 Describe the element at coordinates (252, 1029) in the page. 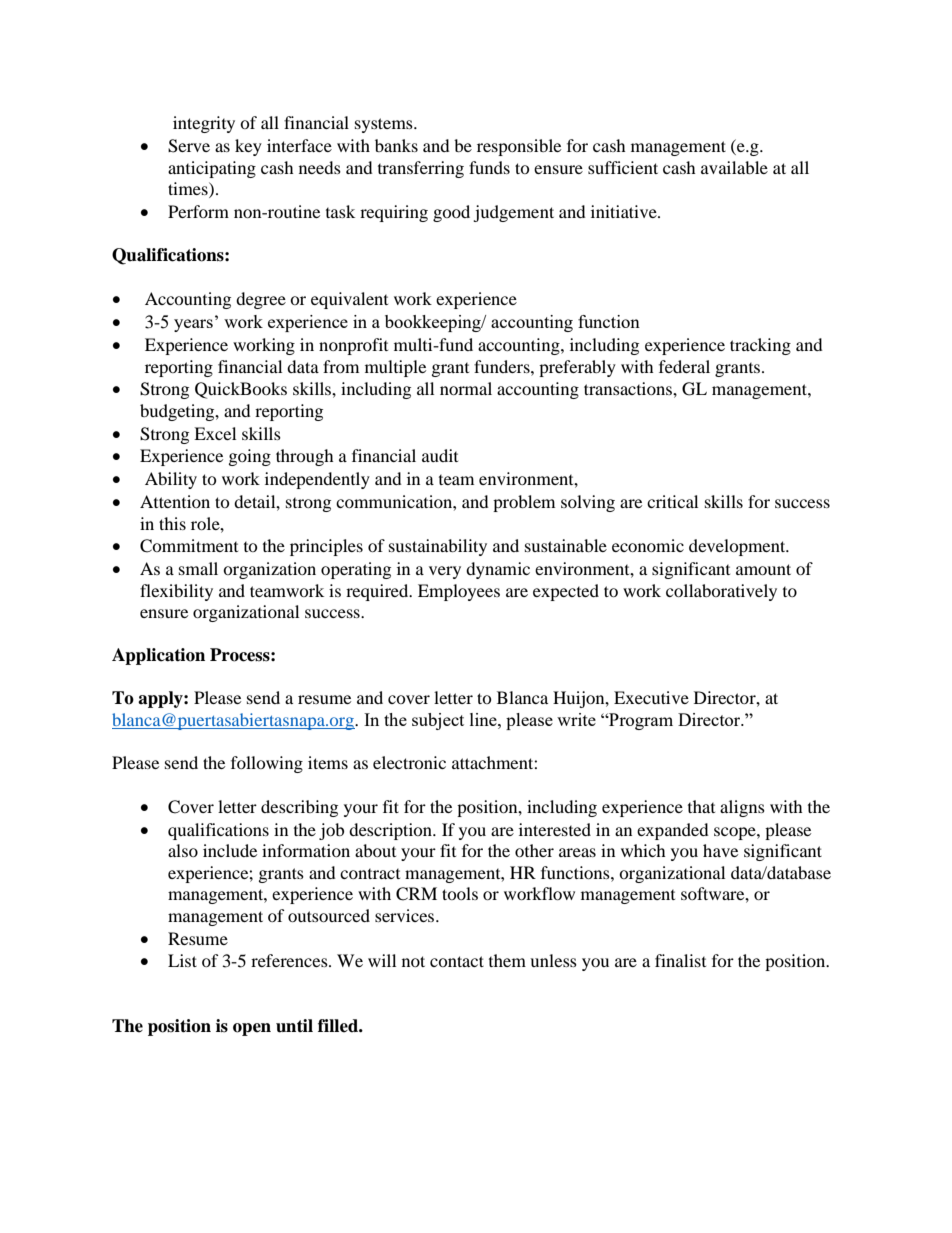

I see `open` at that location.
